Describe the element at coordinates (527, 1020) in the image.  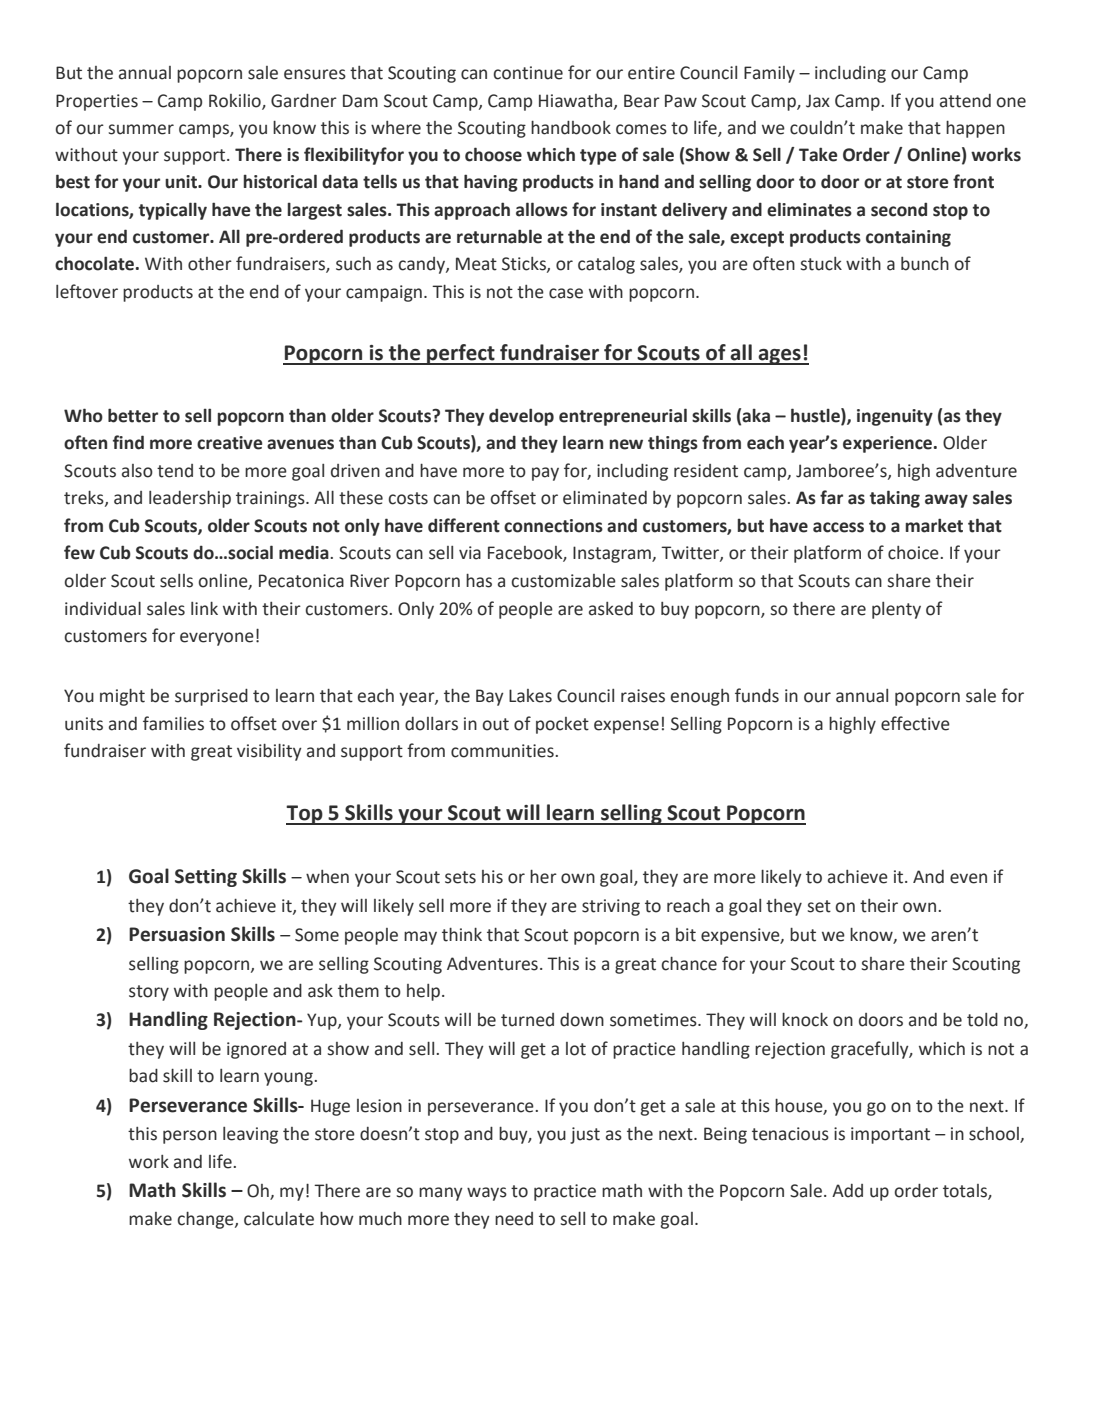
I see `turned` at that location.
